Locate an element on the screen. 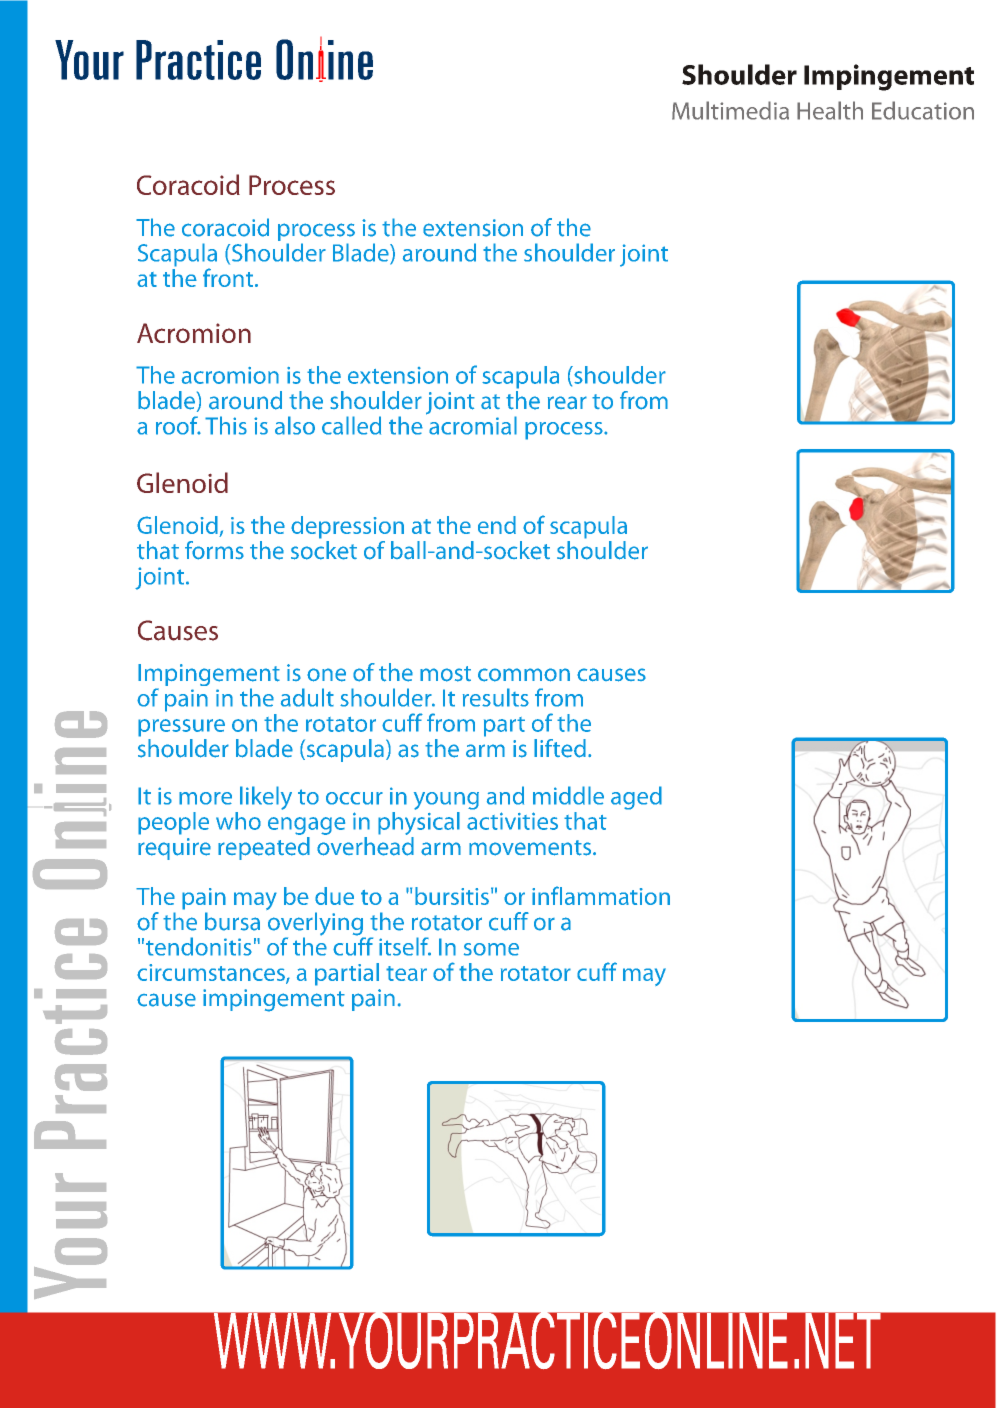 This screenshot has width=997, height=1408. bursa is located at coordinates (232, 921).
